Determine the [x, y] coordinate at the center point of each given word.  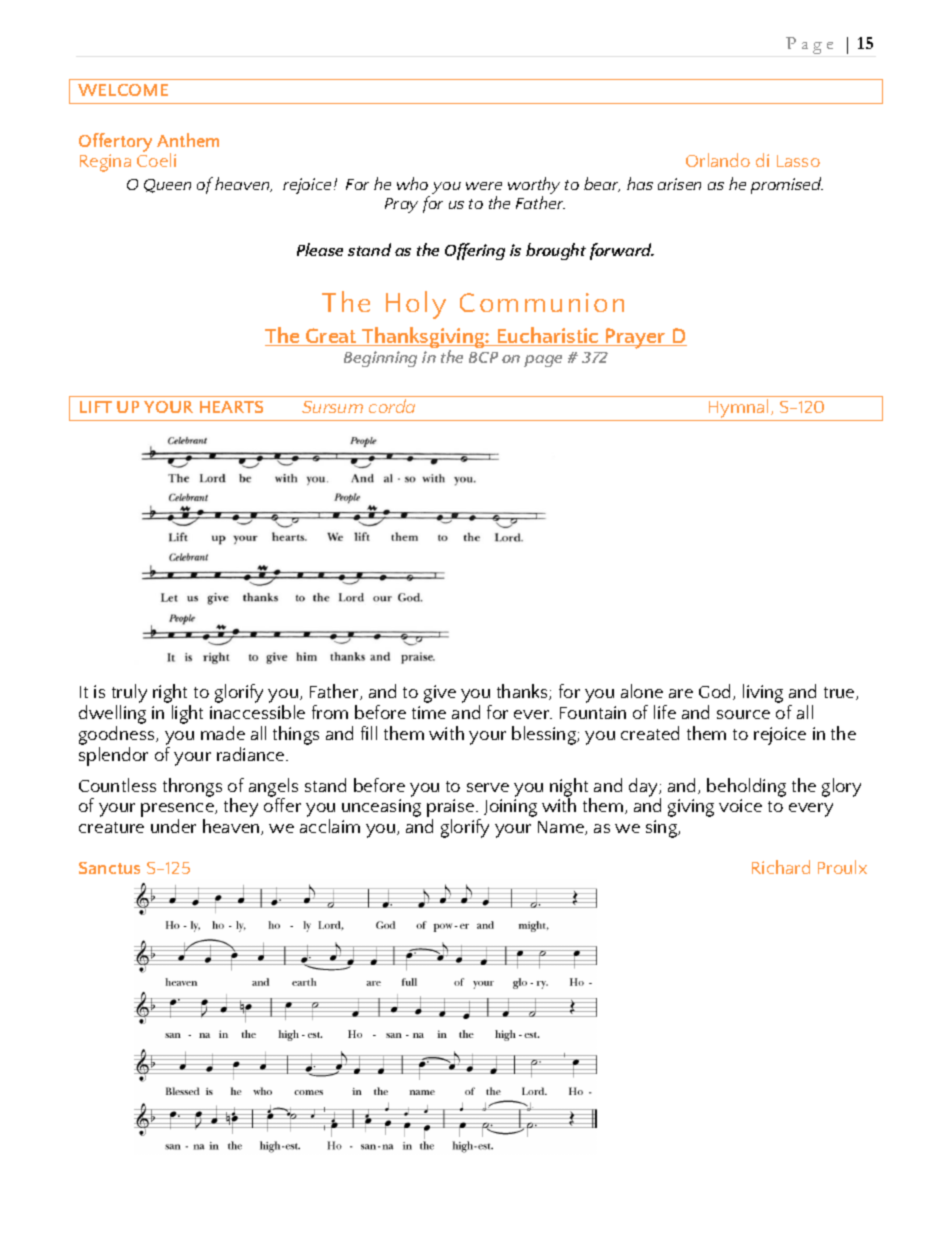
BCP [483, 357]
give [440, 694]
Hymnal [739, 410]
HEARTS [231, 407]
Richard [781, 867]
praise [452, 809]
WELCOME [123, 90]
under [173, 826]
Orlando [718, 160]
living [763, 693]
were [484, 186]
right [172, 695]
